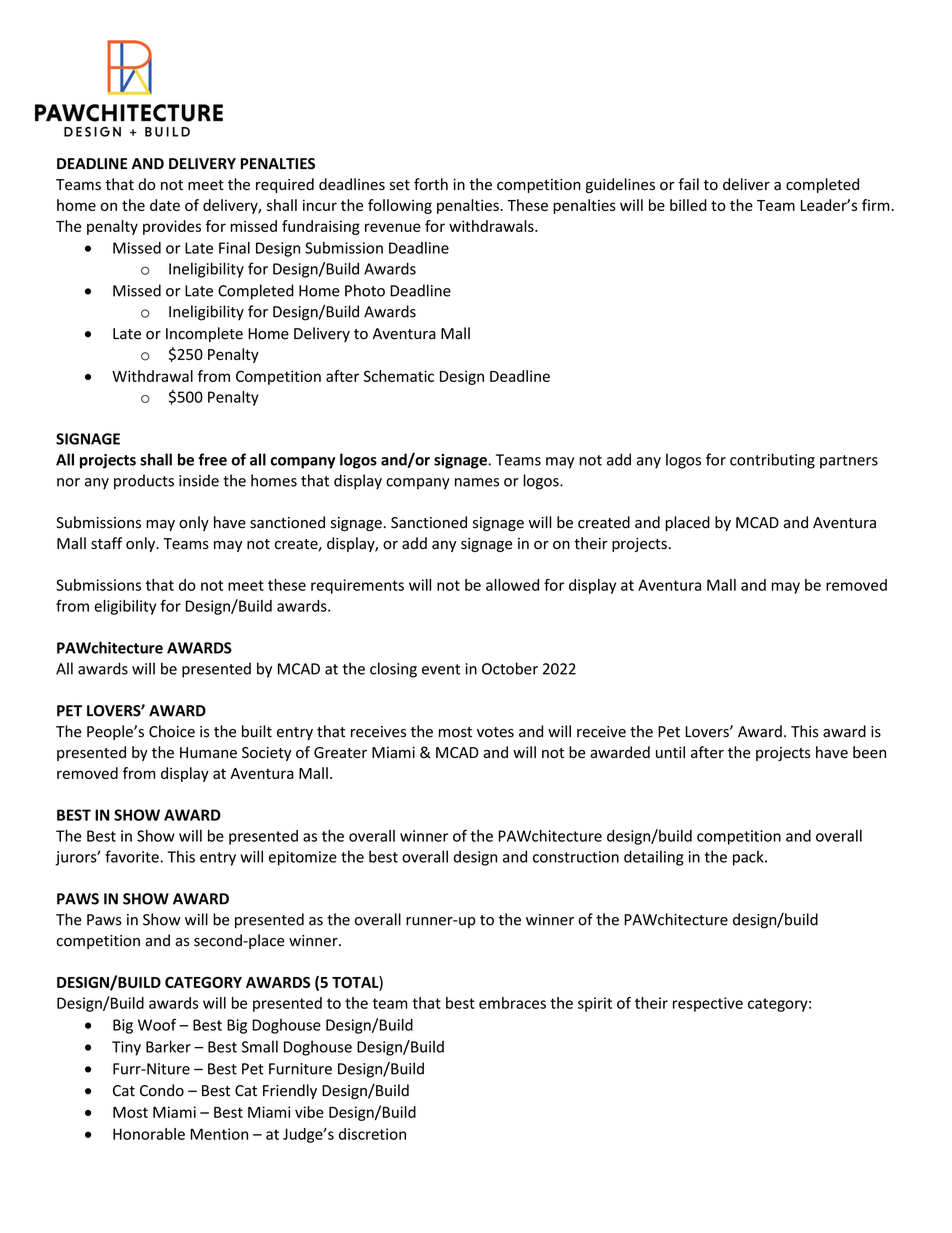 This page has height=1233, width=952. What do you see at coordinates (876, 205) in the page?
I see `firm` at bounding box center [876, 205].
